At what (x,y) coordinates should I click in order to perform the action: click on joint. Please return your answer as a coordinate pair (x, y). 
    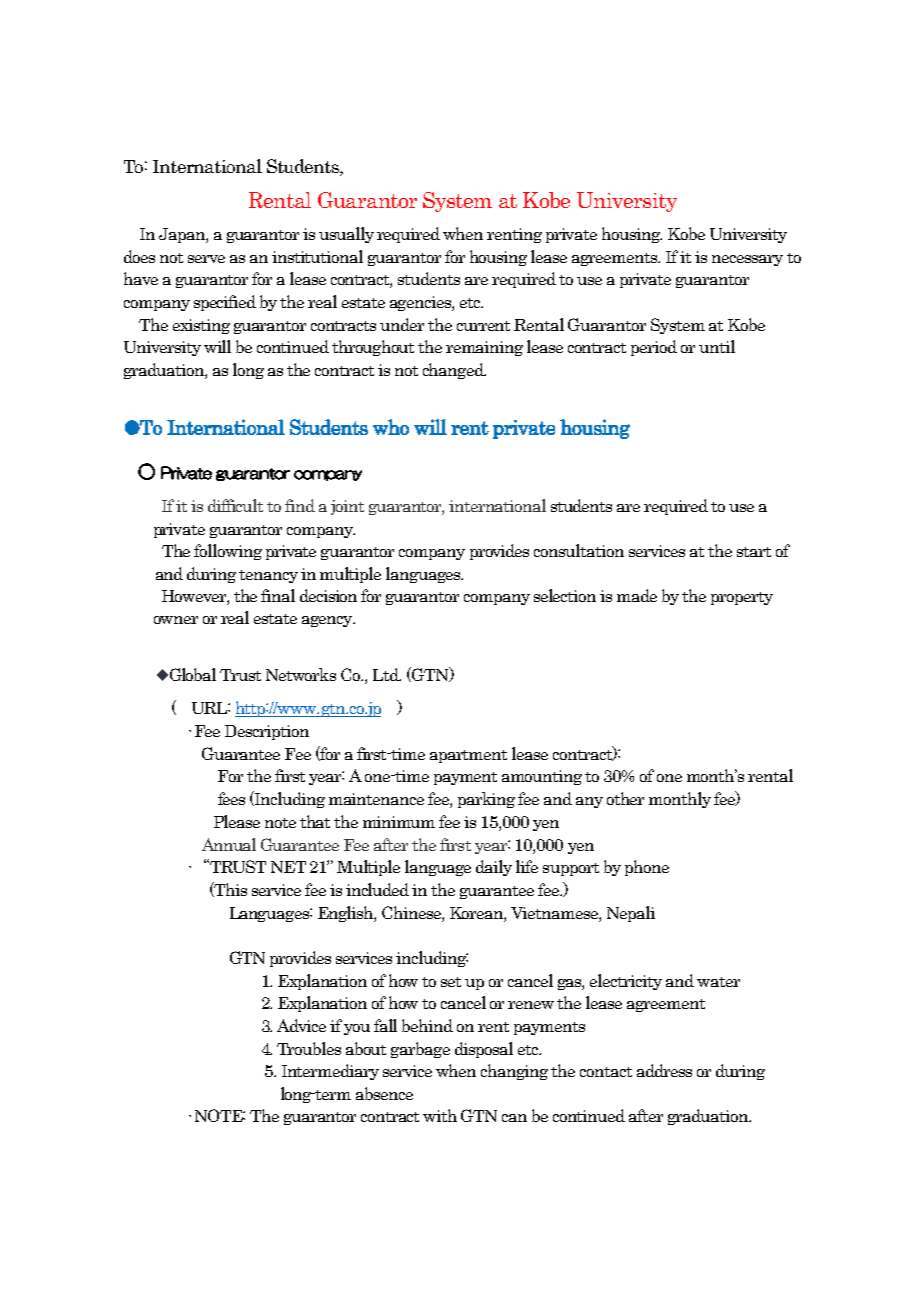
    Looking at the image, I should click on (347, 507).
